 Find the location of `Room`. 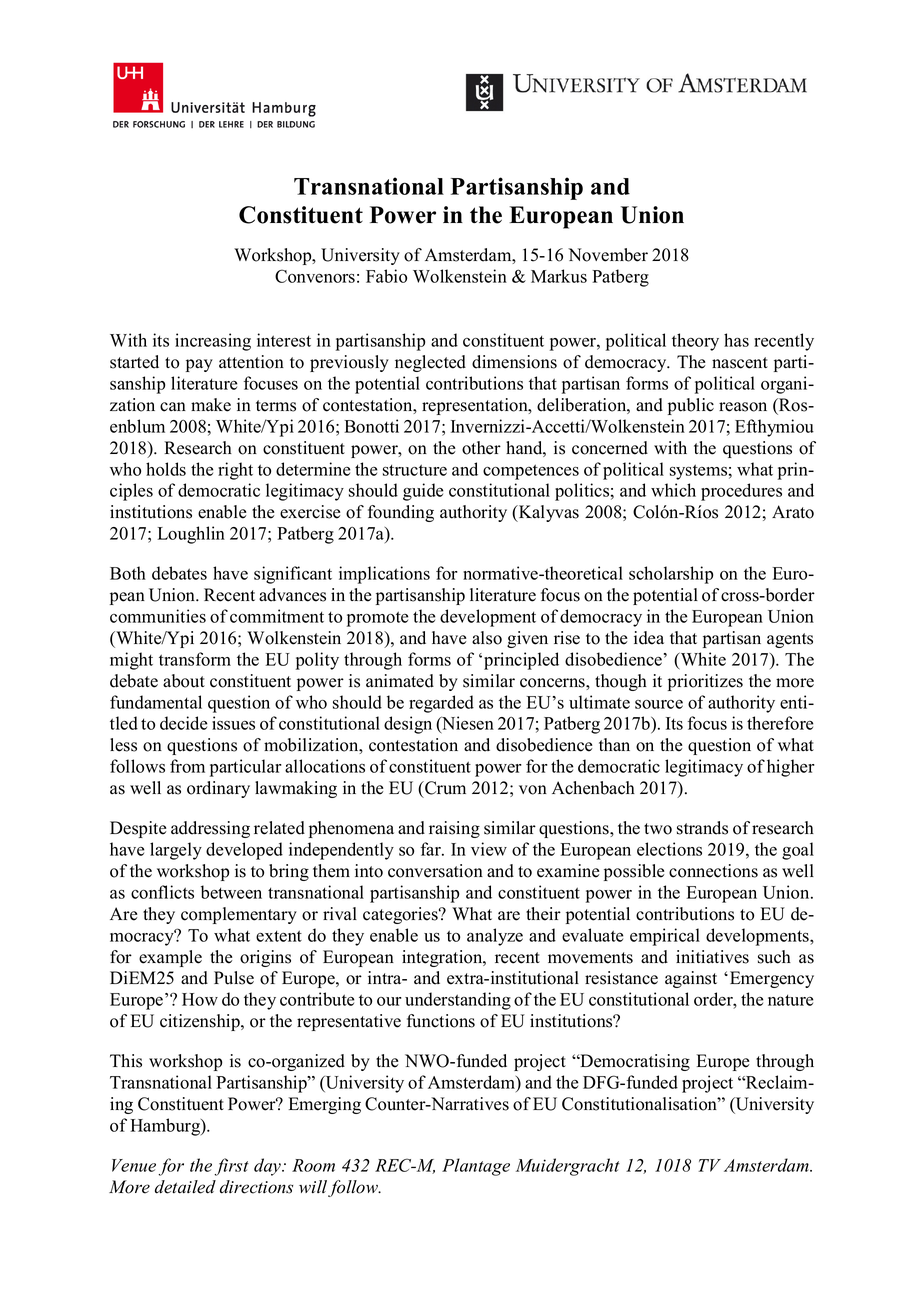

Room is located at coordinates (313, 1165).
